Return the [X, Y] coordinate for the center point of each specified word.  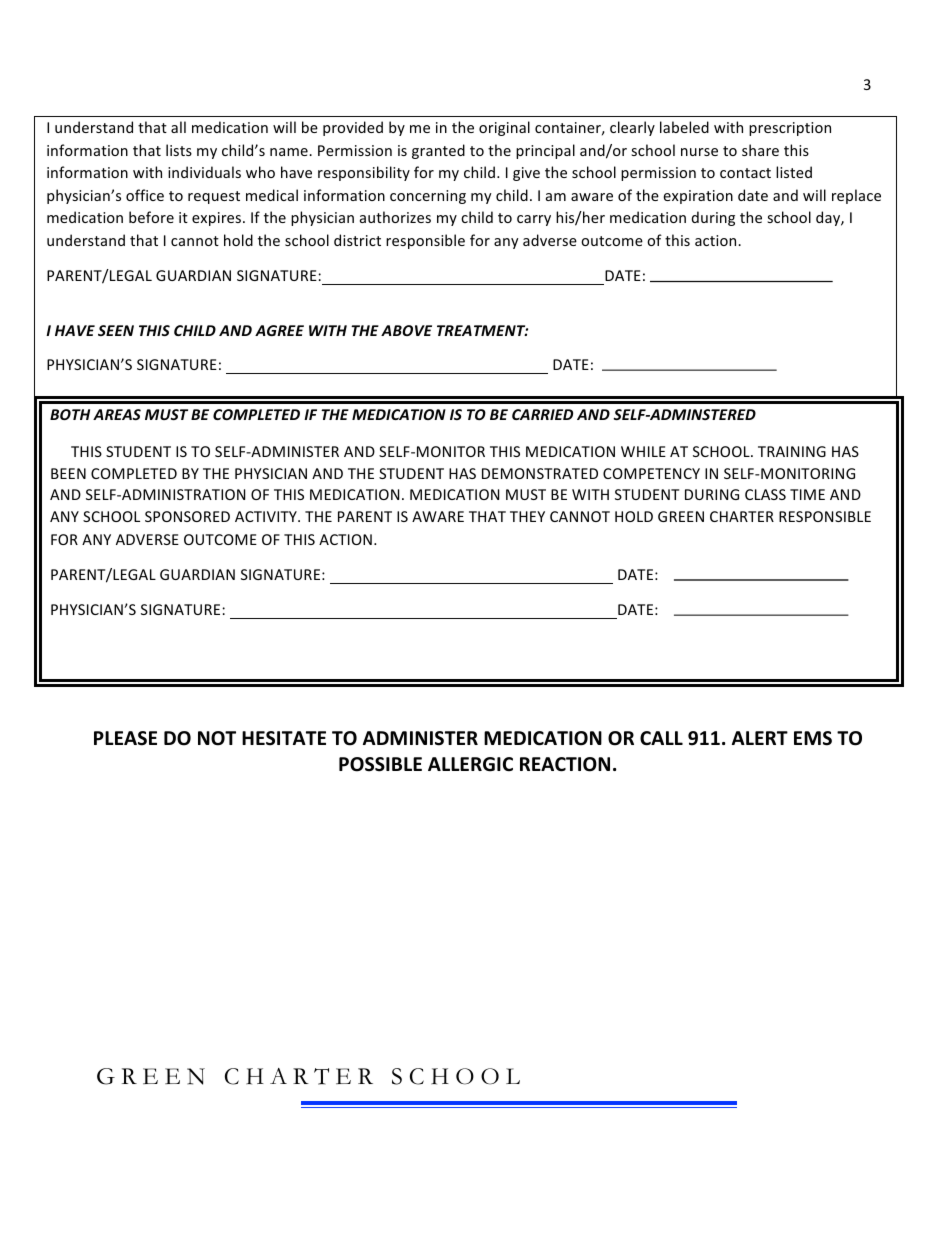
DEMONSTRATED [540, 473]
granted [438, 151]
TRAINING [792, 451]
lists [179, 150]
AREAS [117, 414]
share [760, 150]
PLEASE [125, 738]
